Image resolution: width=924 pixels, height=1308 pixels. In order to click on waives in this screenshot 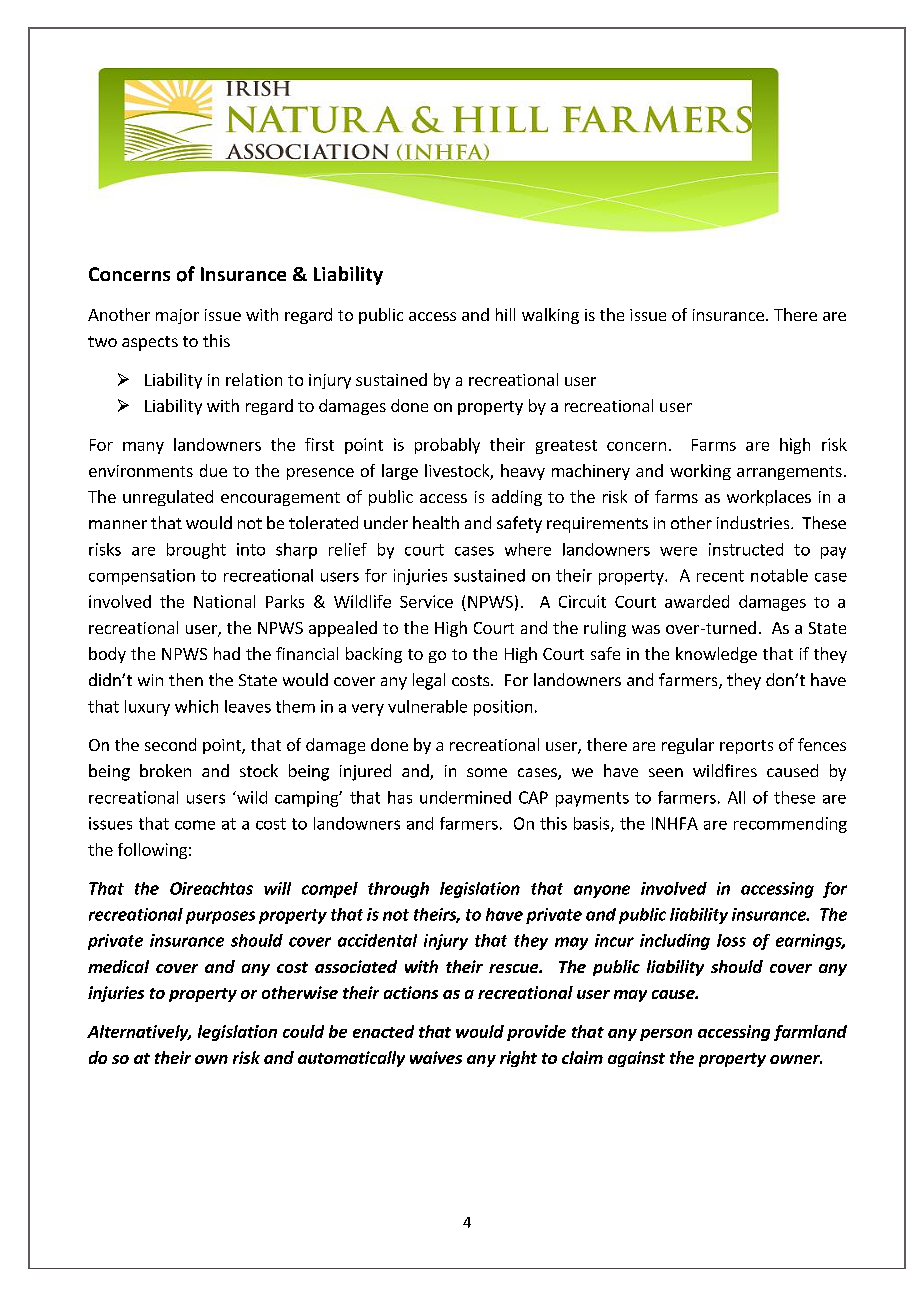, I will do `click(436, 1057)`.
